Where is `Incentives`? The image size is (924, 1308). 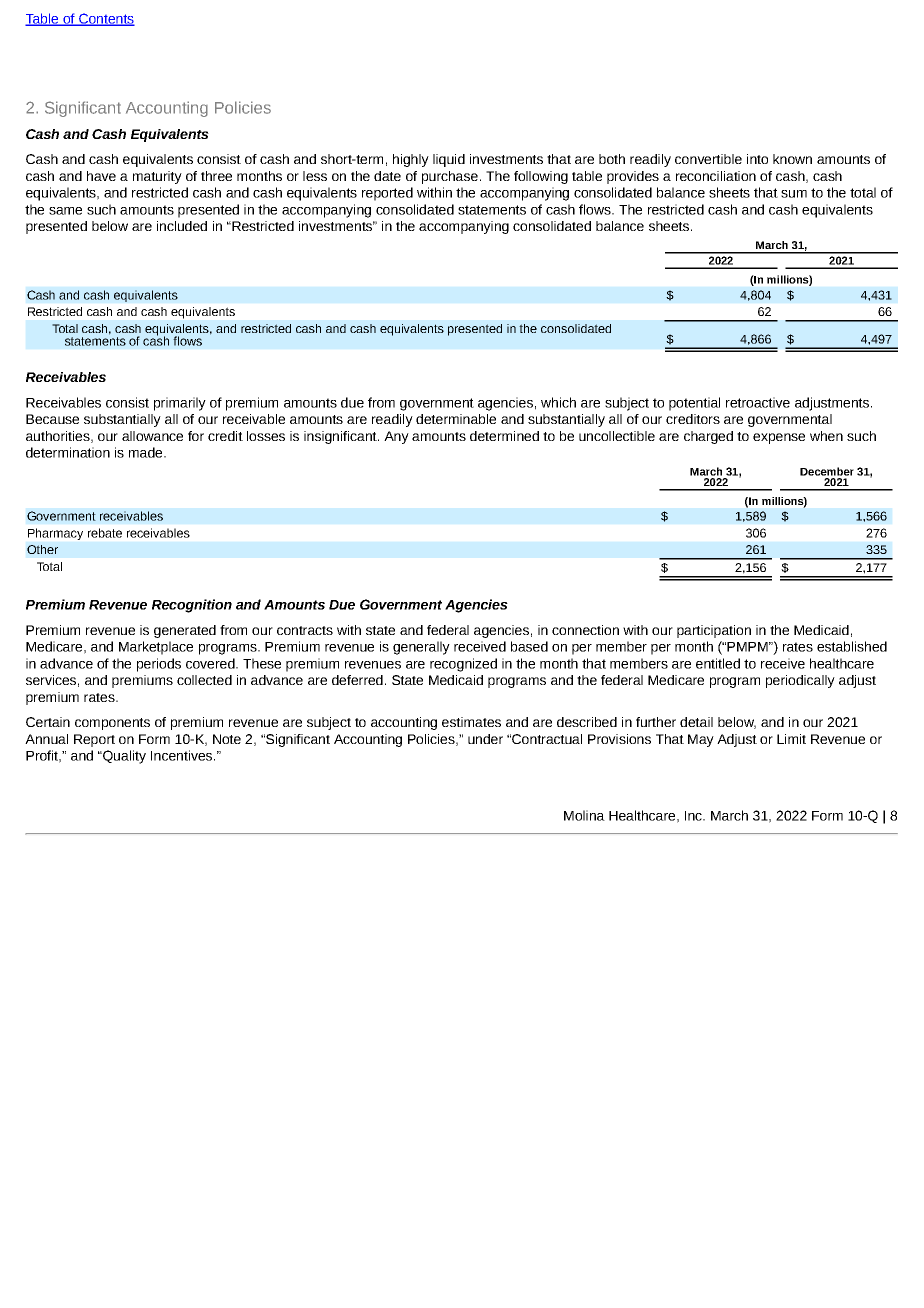 Incentives is located at coordinates (183, 755).
